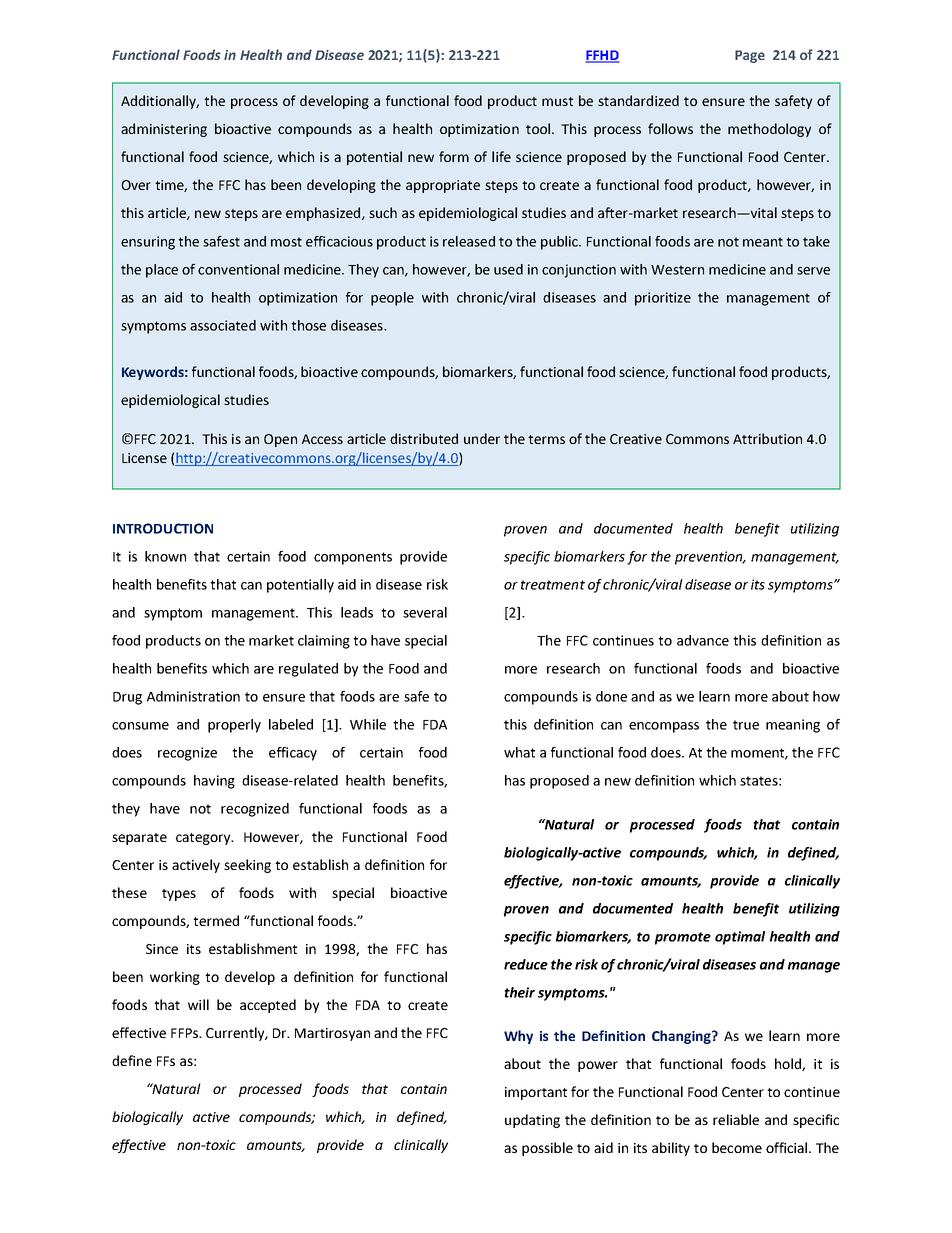  Describe the element at coordinates (198, 1004) in the page. I see `will` at that location.
